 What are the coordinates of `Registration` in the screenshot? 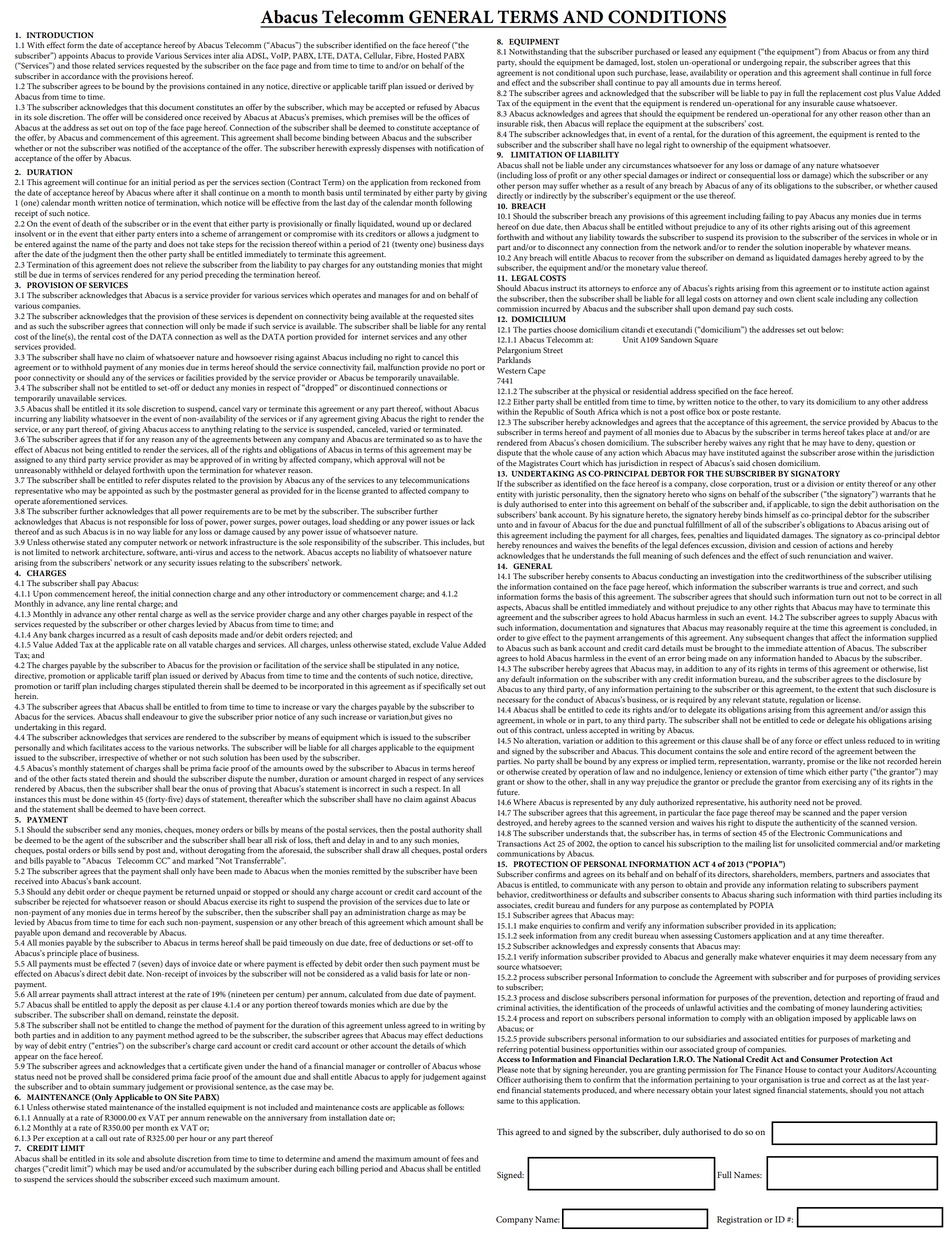 It's located at (739, 1220).
